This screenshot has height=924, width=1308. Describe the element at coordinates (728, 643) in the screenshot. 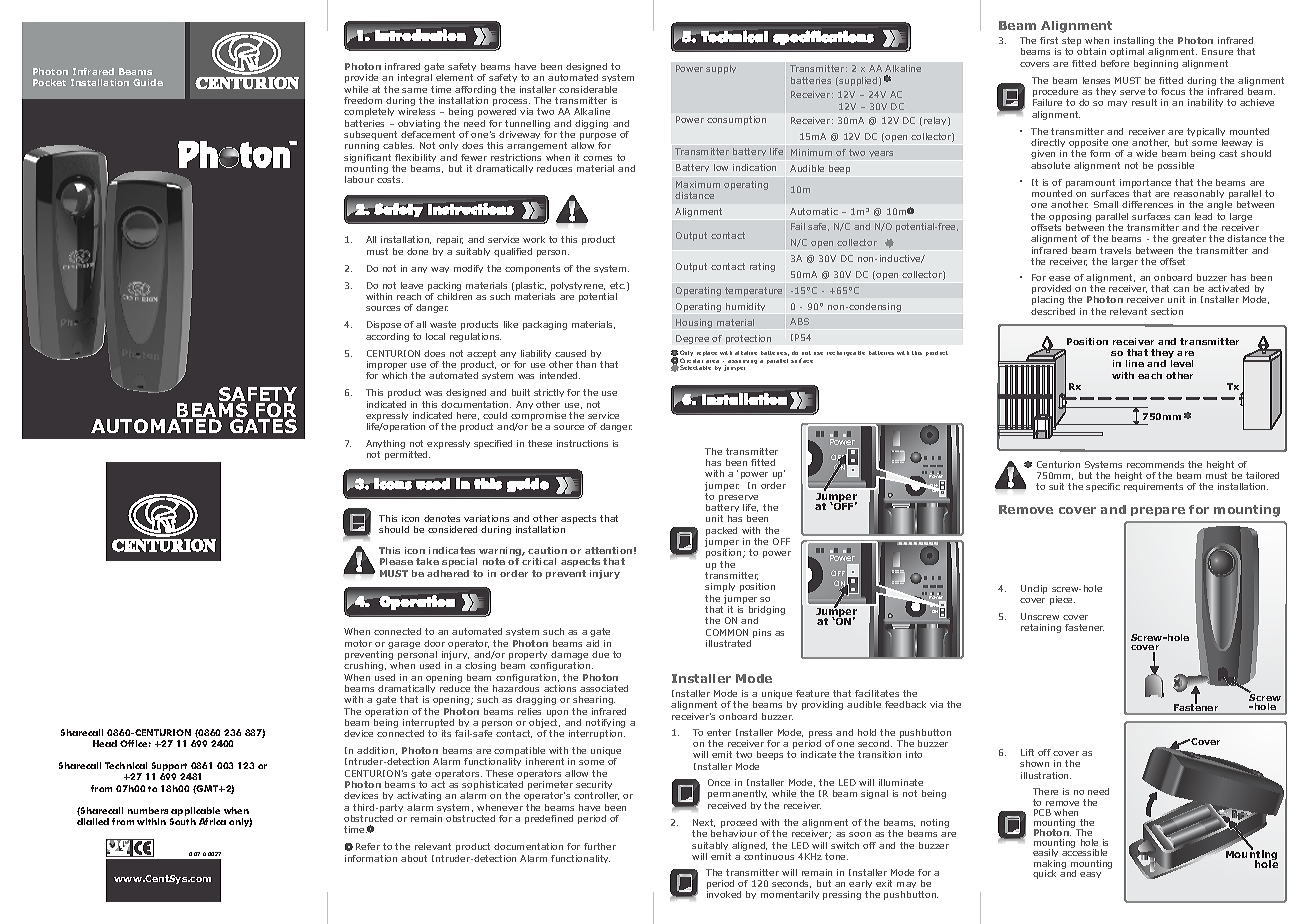

I see `illustrated` at that location.
